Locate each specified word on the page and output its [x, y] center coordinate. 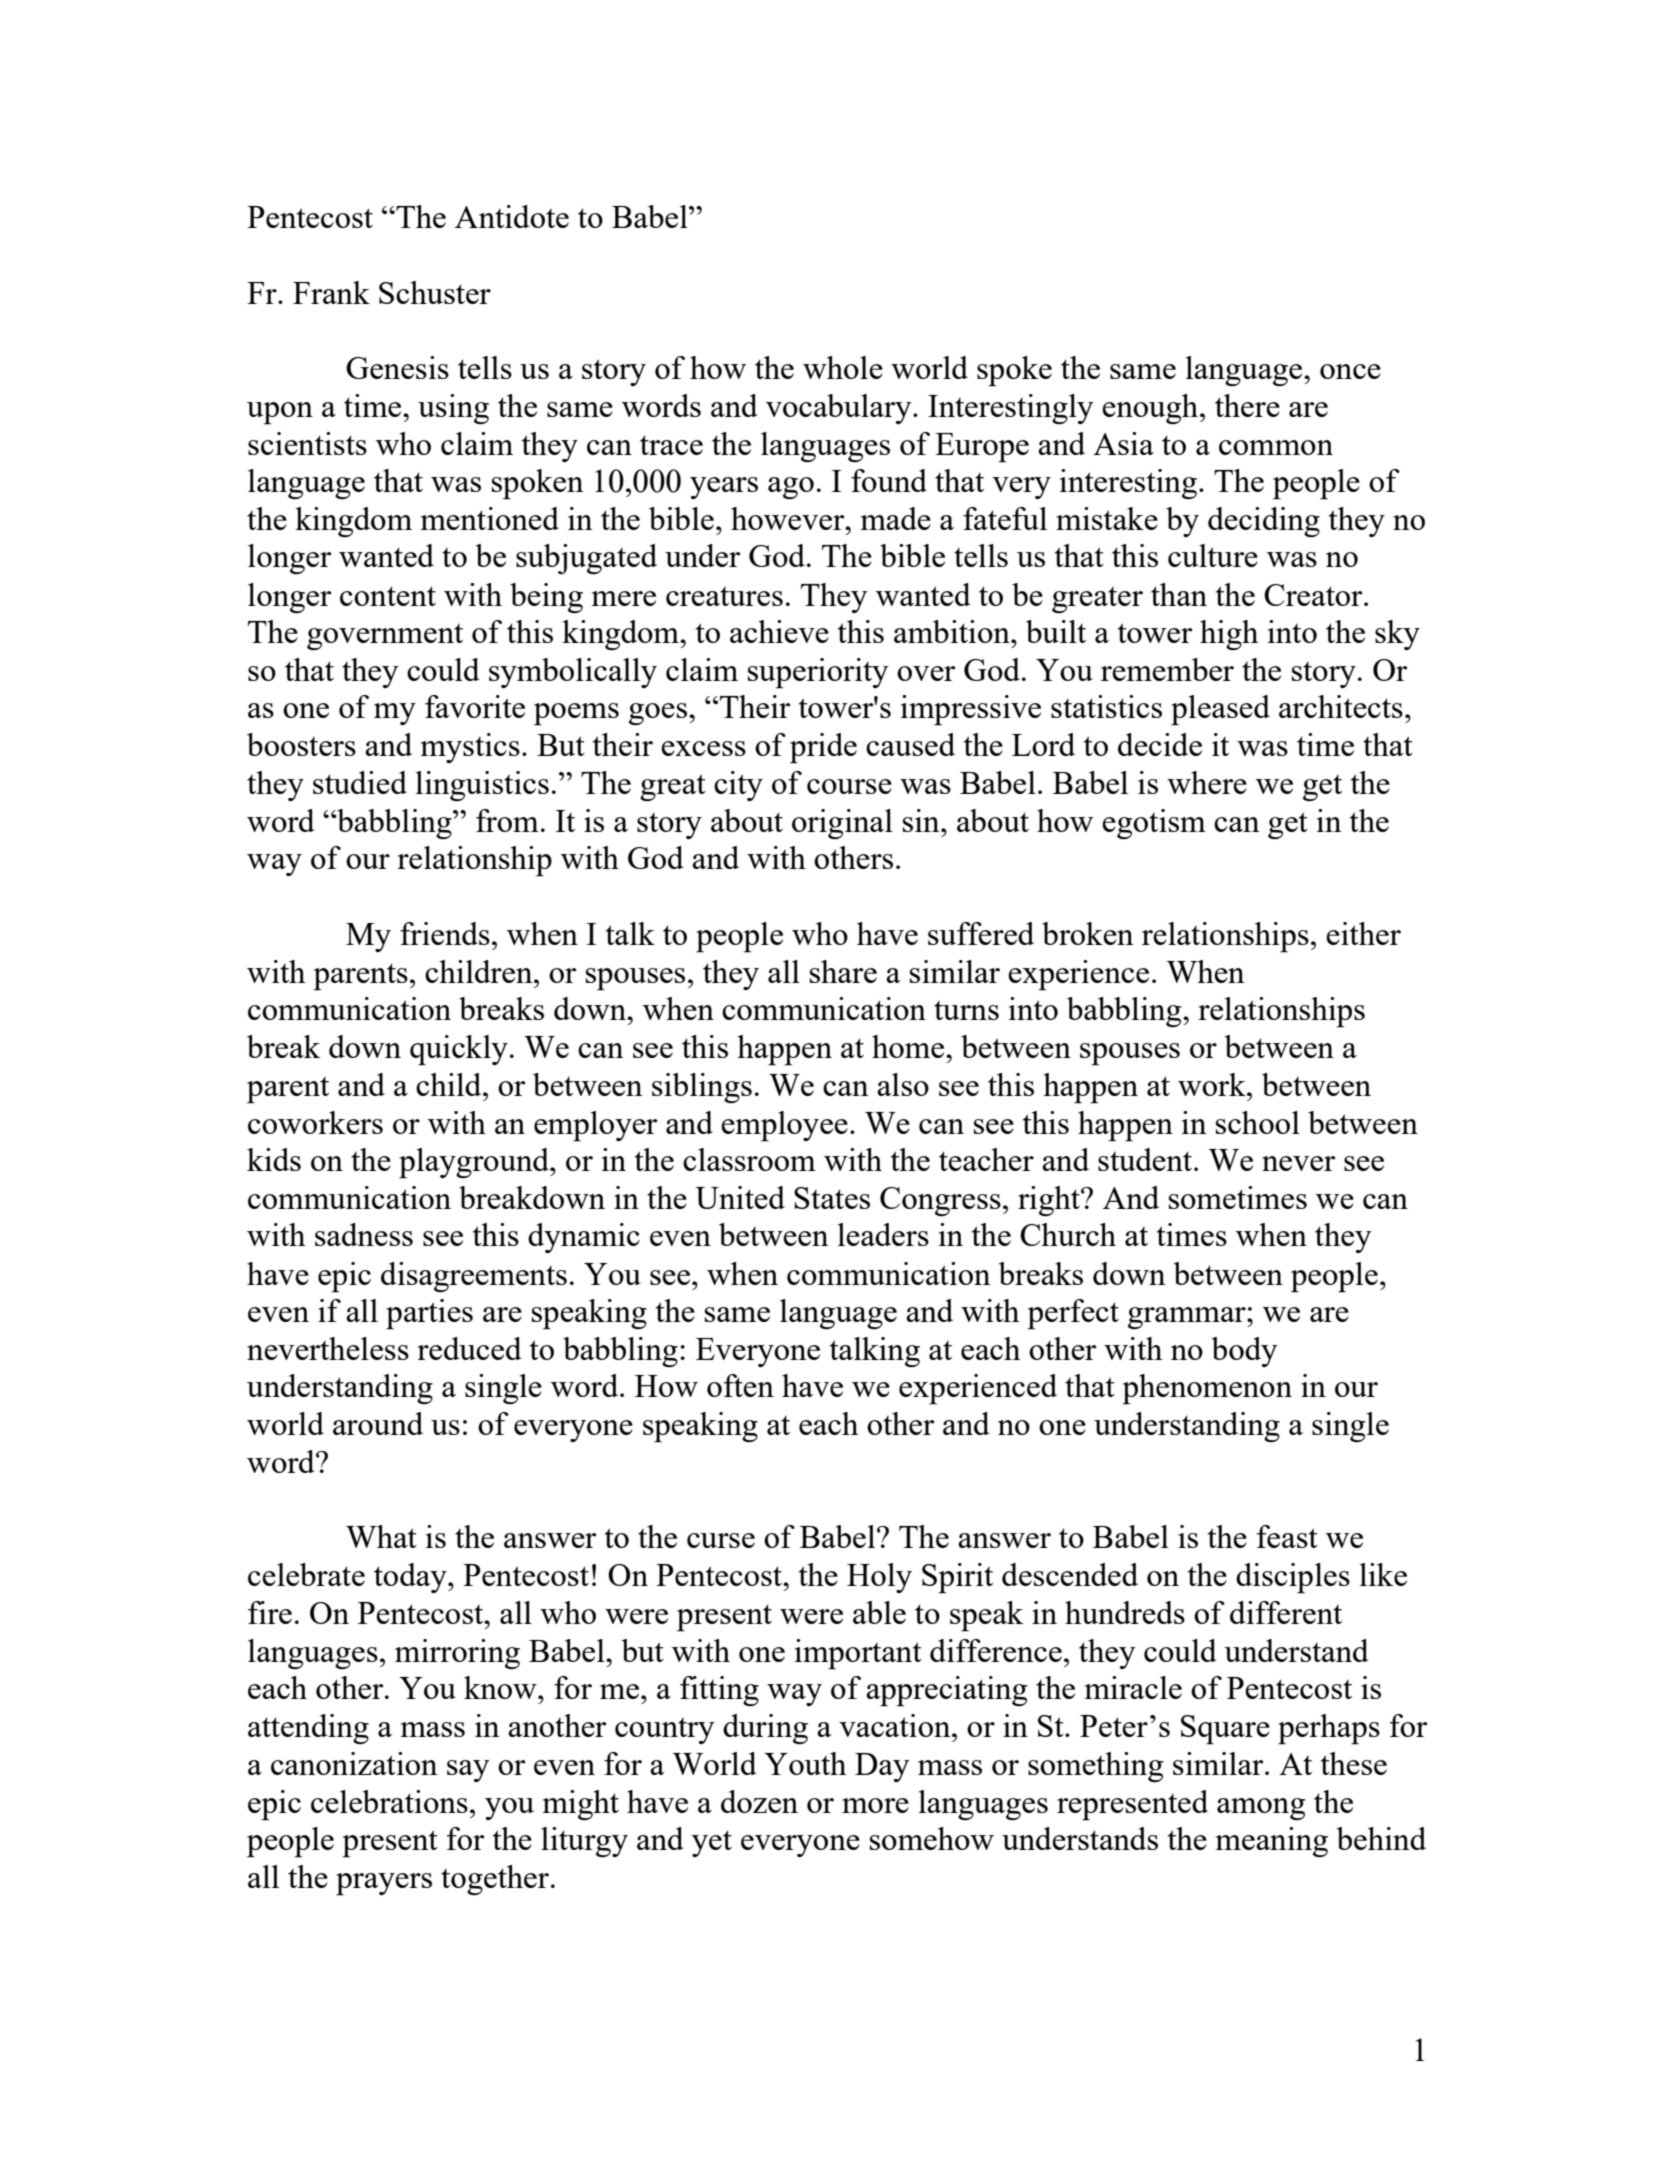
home [909, 1046]
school [1258, 1122]
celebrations [389, 1801]
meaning [1272, 1842]
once [1350, 371]
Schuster [435, 292]
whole [843, 367]
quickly [459, 1050]
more [875, 1805]
